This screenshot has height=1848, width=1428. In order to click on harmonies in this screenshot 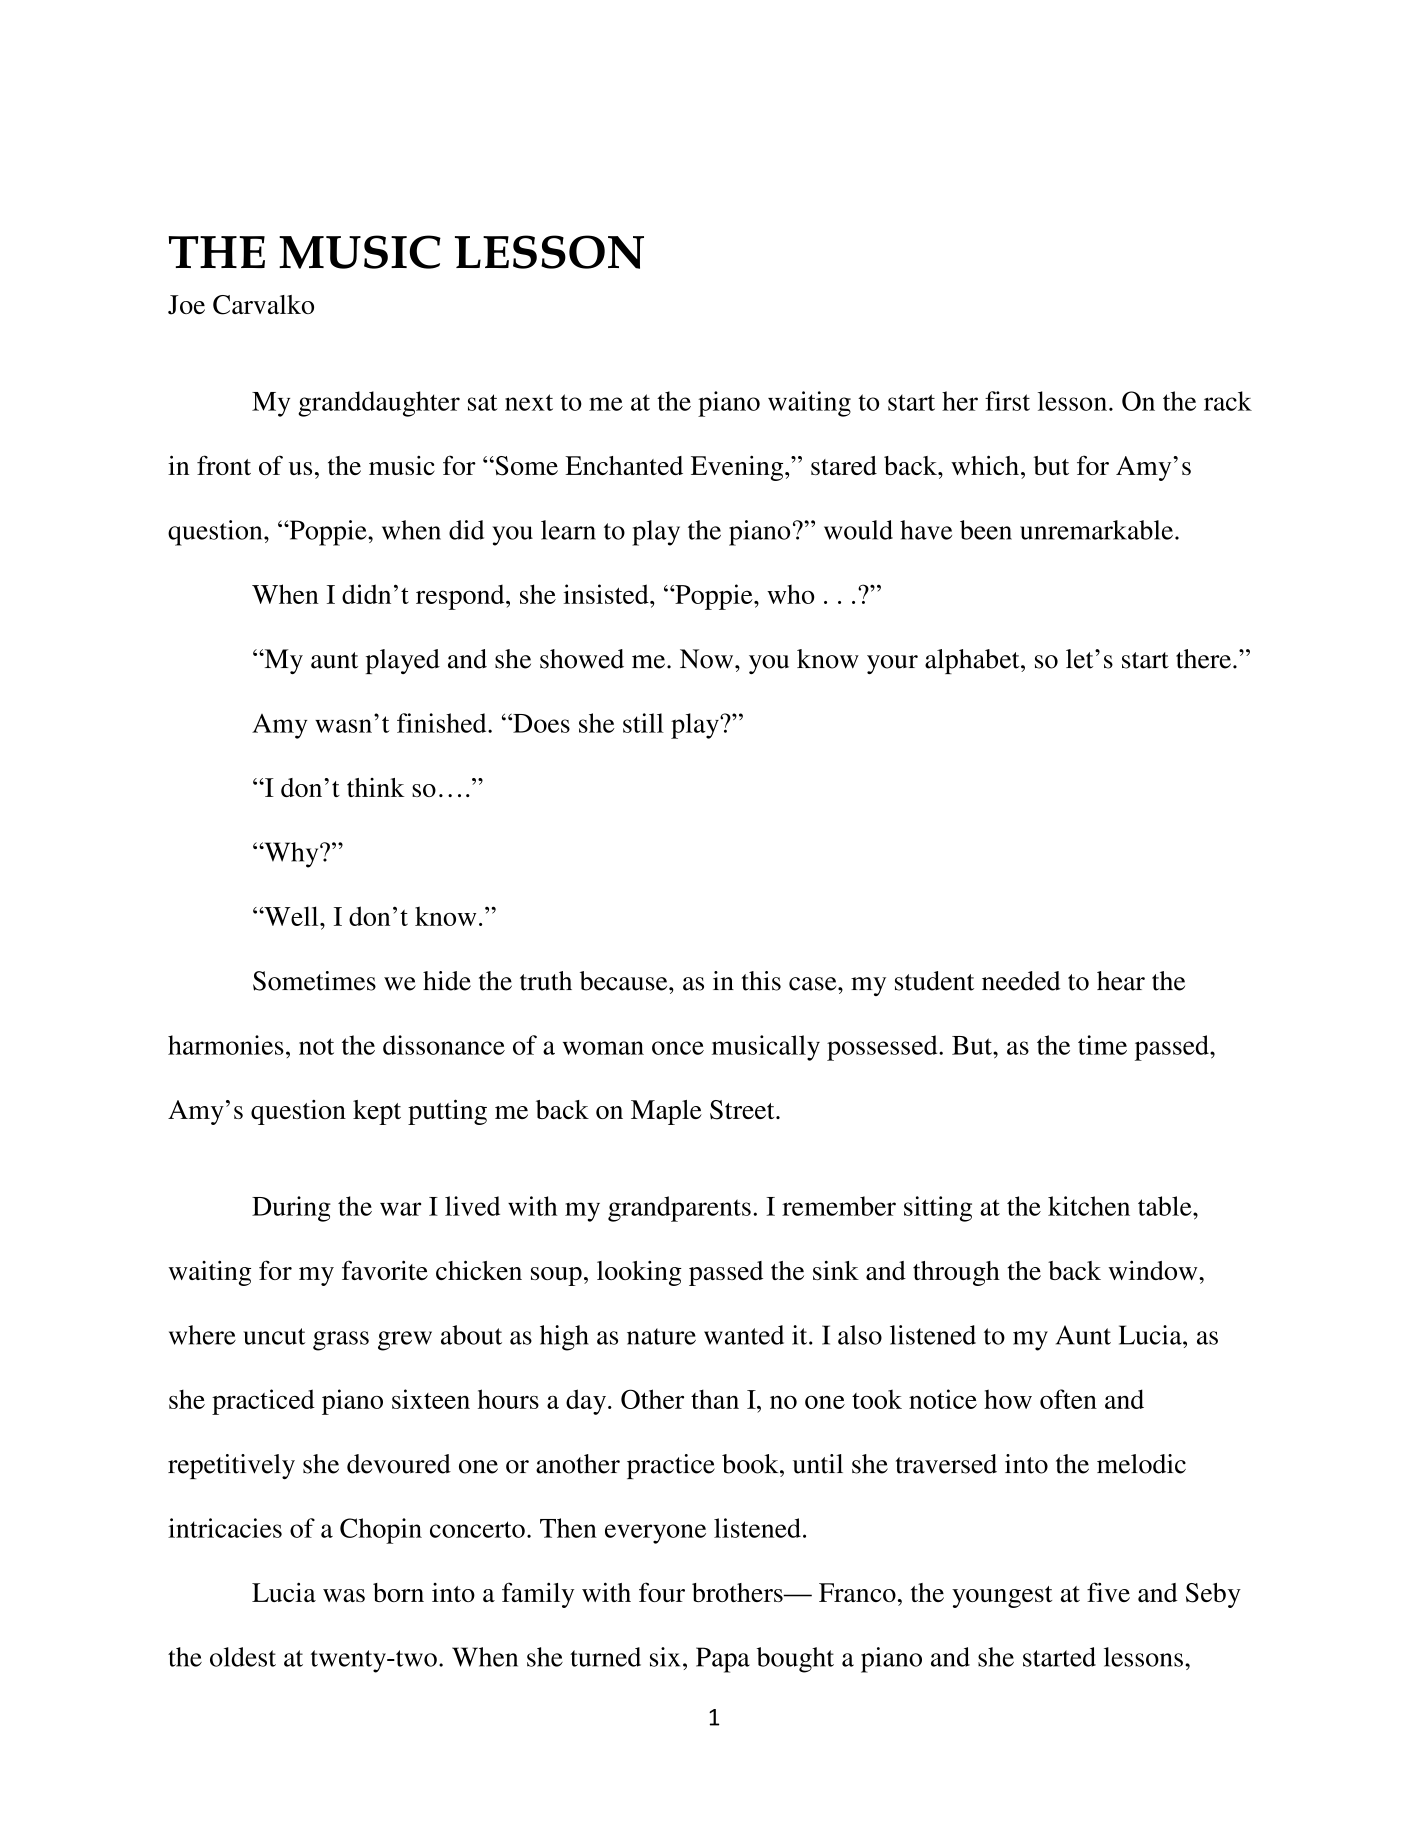, I will do `click(226, 1045)`.
